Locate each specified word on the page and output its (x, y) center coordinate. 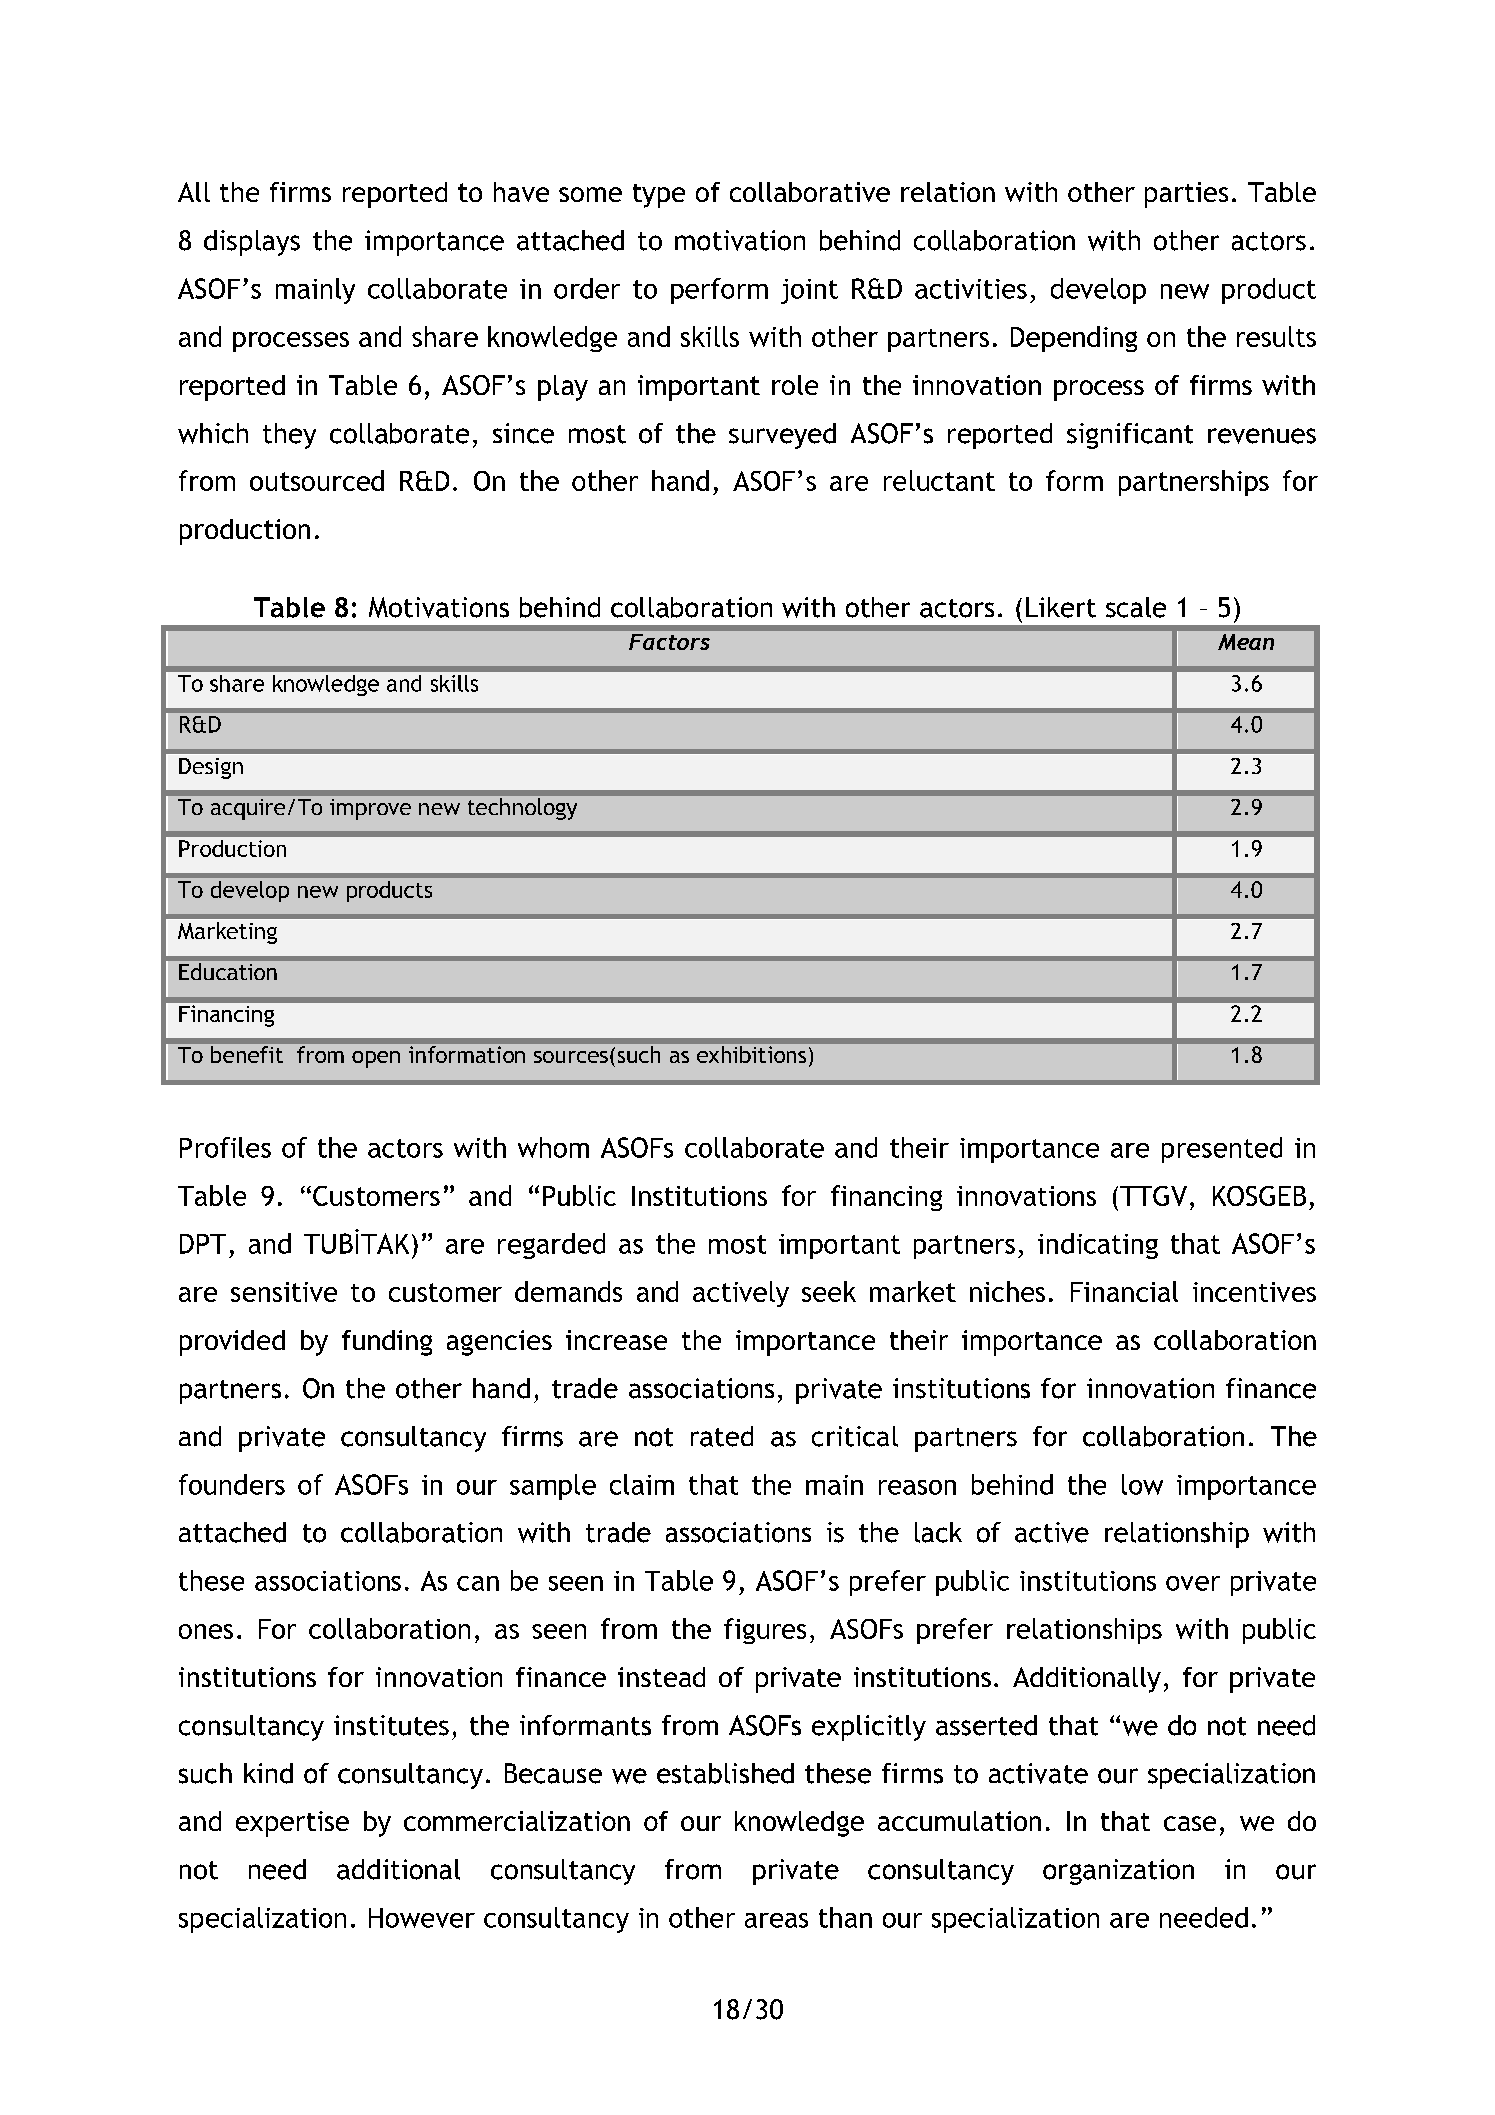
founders (232, 1484)
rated (722, 1436)
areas (776, 1920)
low (1142, 1484)
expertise (292, 1824)
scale (1136, 607)
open (376, 1059)
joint (809, 291)
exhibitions (751, 1054)
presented (1222, 1150)
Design (211, 768)
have (521, 192)
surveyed (782, 436)
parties (1186, 195)
